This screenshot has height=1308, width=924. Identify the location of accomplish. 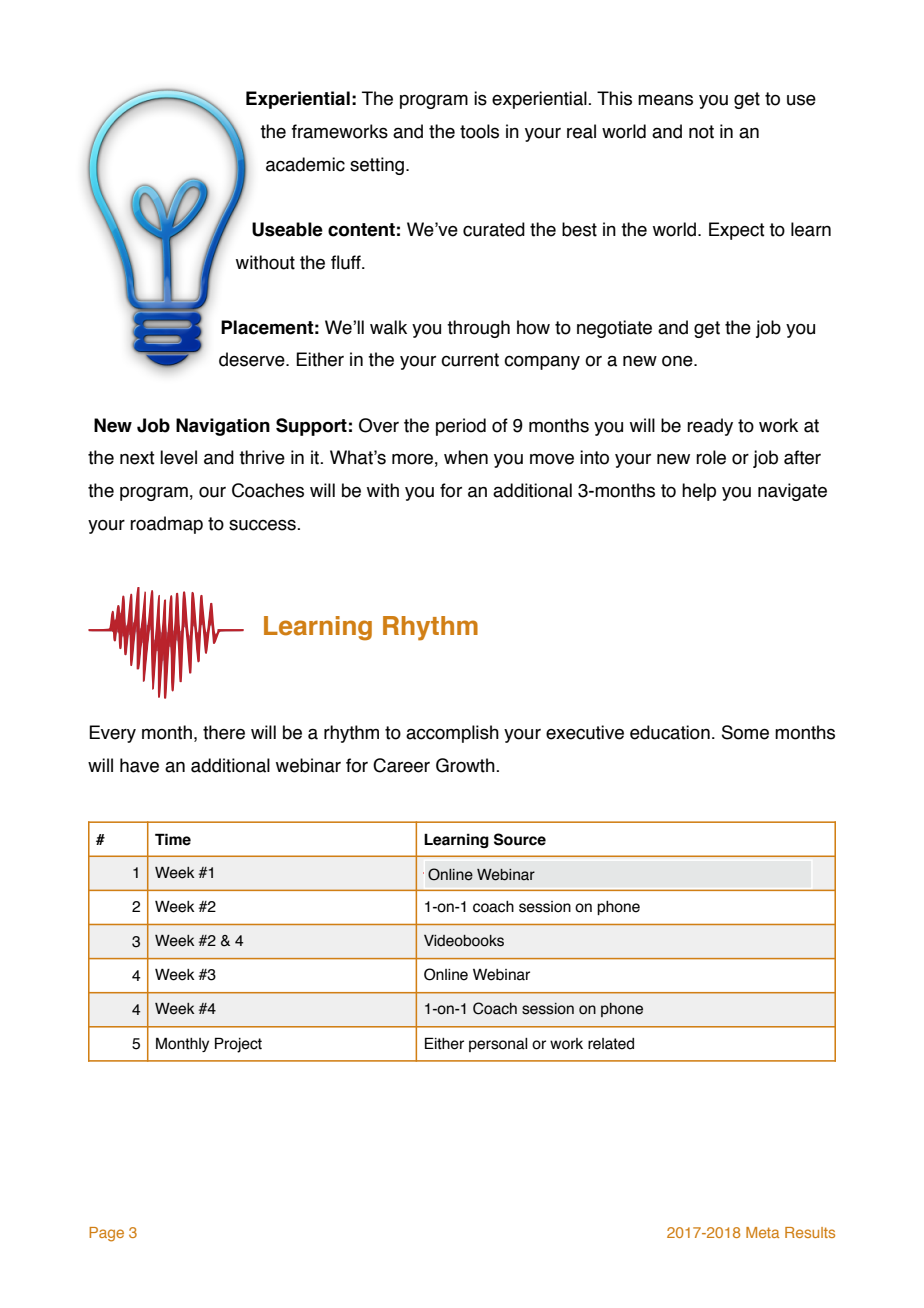
(452, 734).
